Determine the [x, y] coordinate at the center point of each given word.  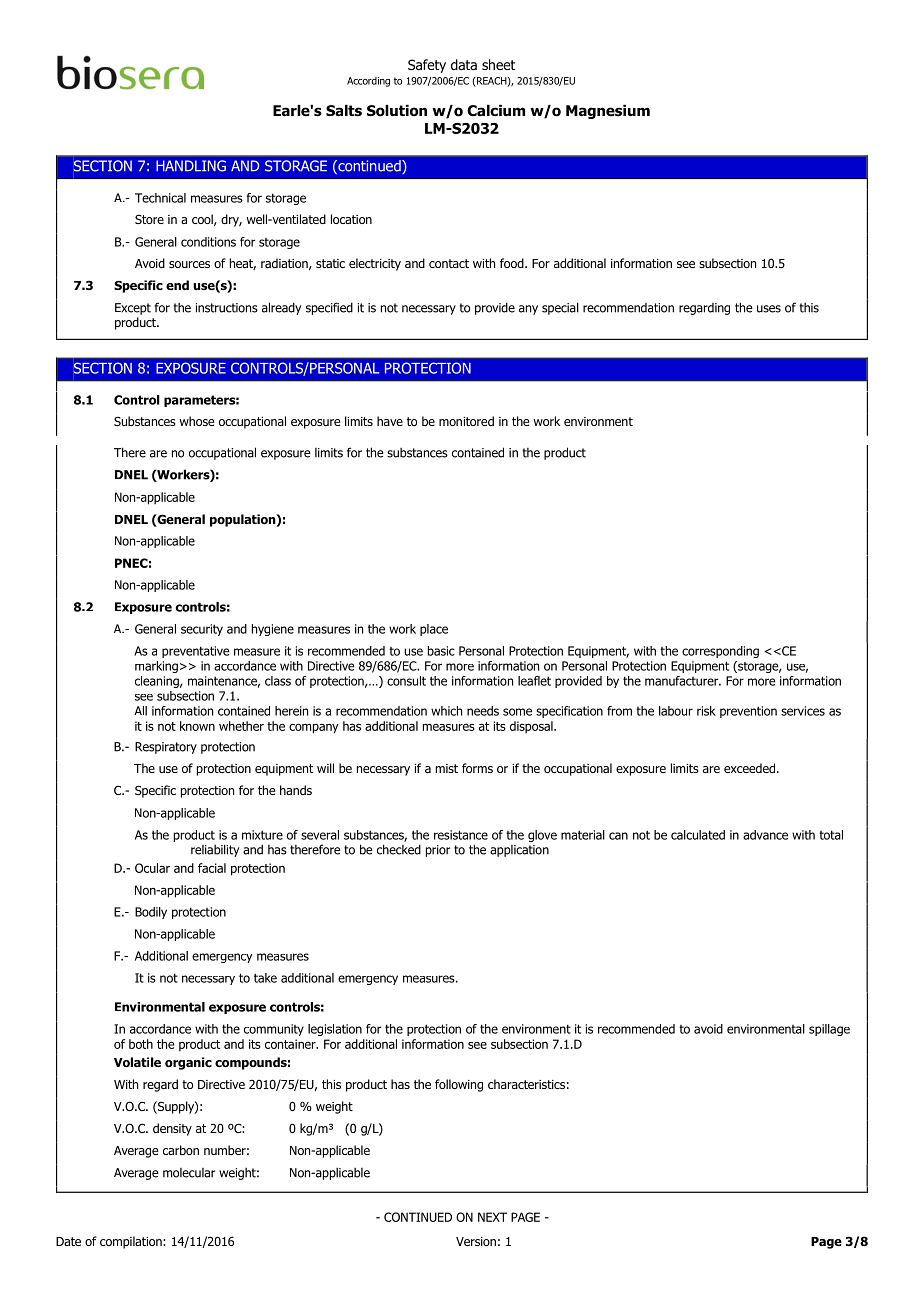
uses [769, 309]
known [197, 726]
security [202, 630]
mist [447, 768]
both [141, 1044]
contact [449, 263]
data [464, 64]
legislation [335, 1030]
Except [133, 309]
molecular [189, 1173]
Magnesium [608, 112]
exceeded [749, 768]
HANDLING [191, 166]
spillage [829, 1030]
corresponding [720, 652]
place [434, 630]
